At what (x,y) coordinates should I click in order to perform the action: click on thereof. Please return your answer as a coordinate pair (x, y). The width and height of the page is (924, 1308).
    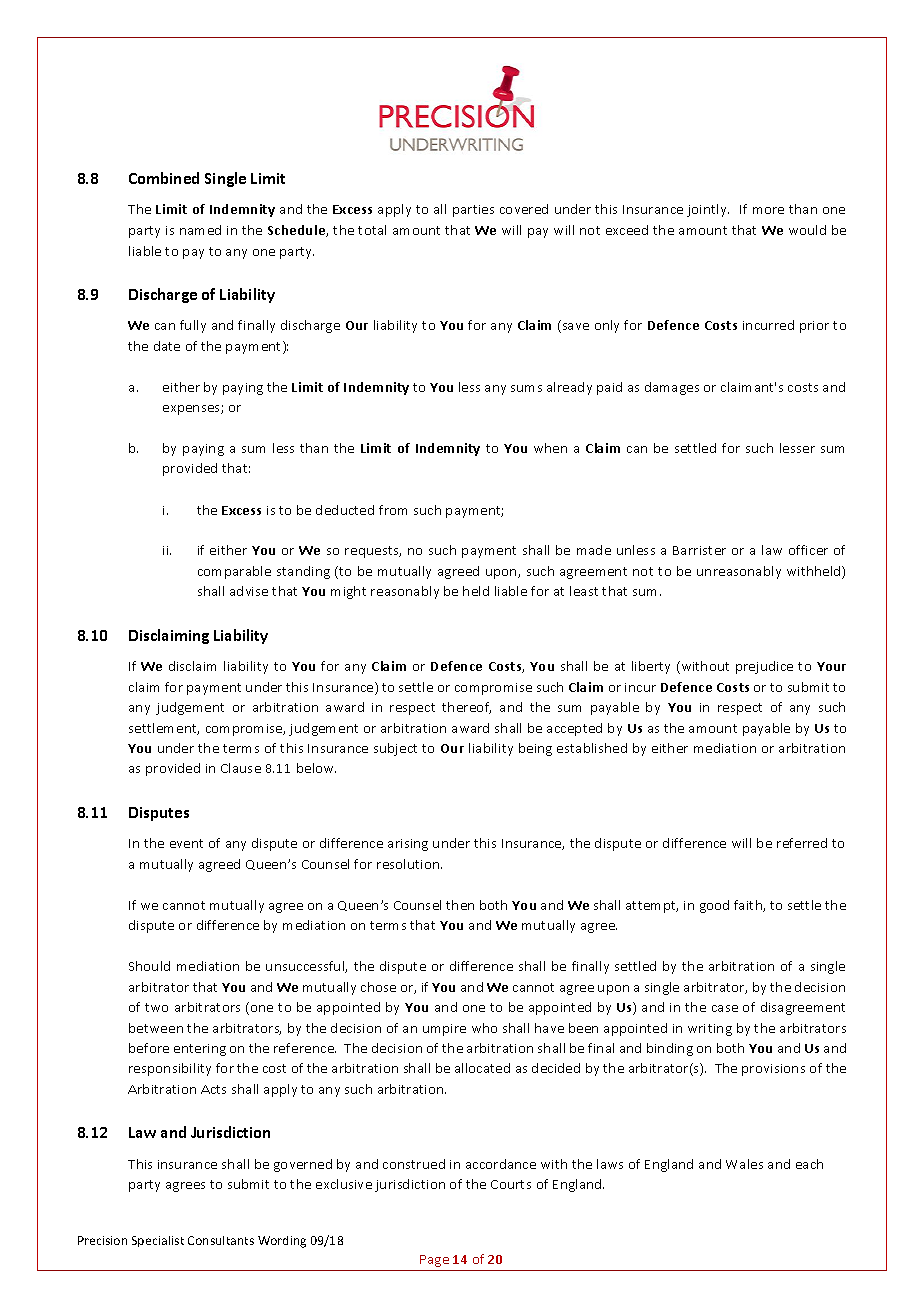
    Looking at the image, I should click on (466, 708).
